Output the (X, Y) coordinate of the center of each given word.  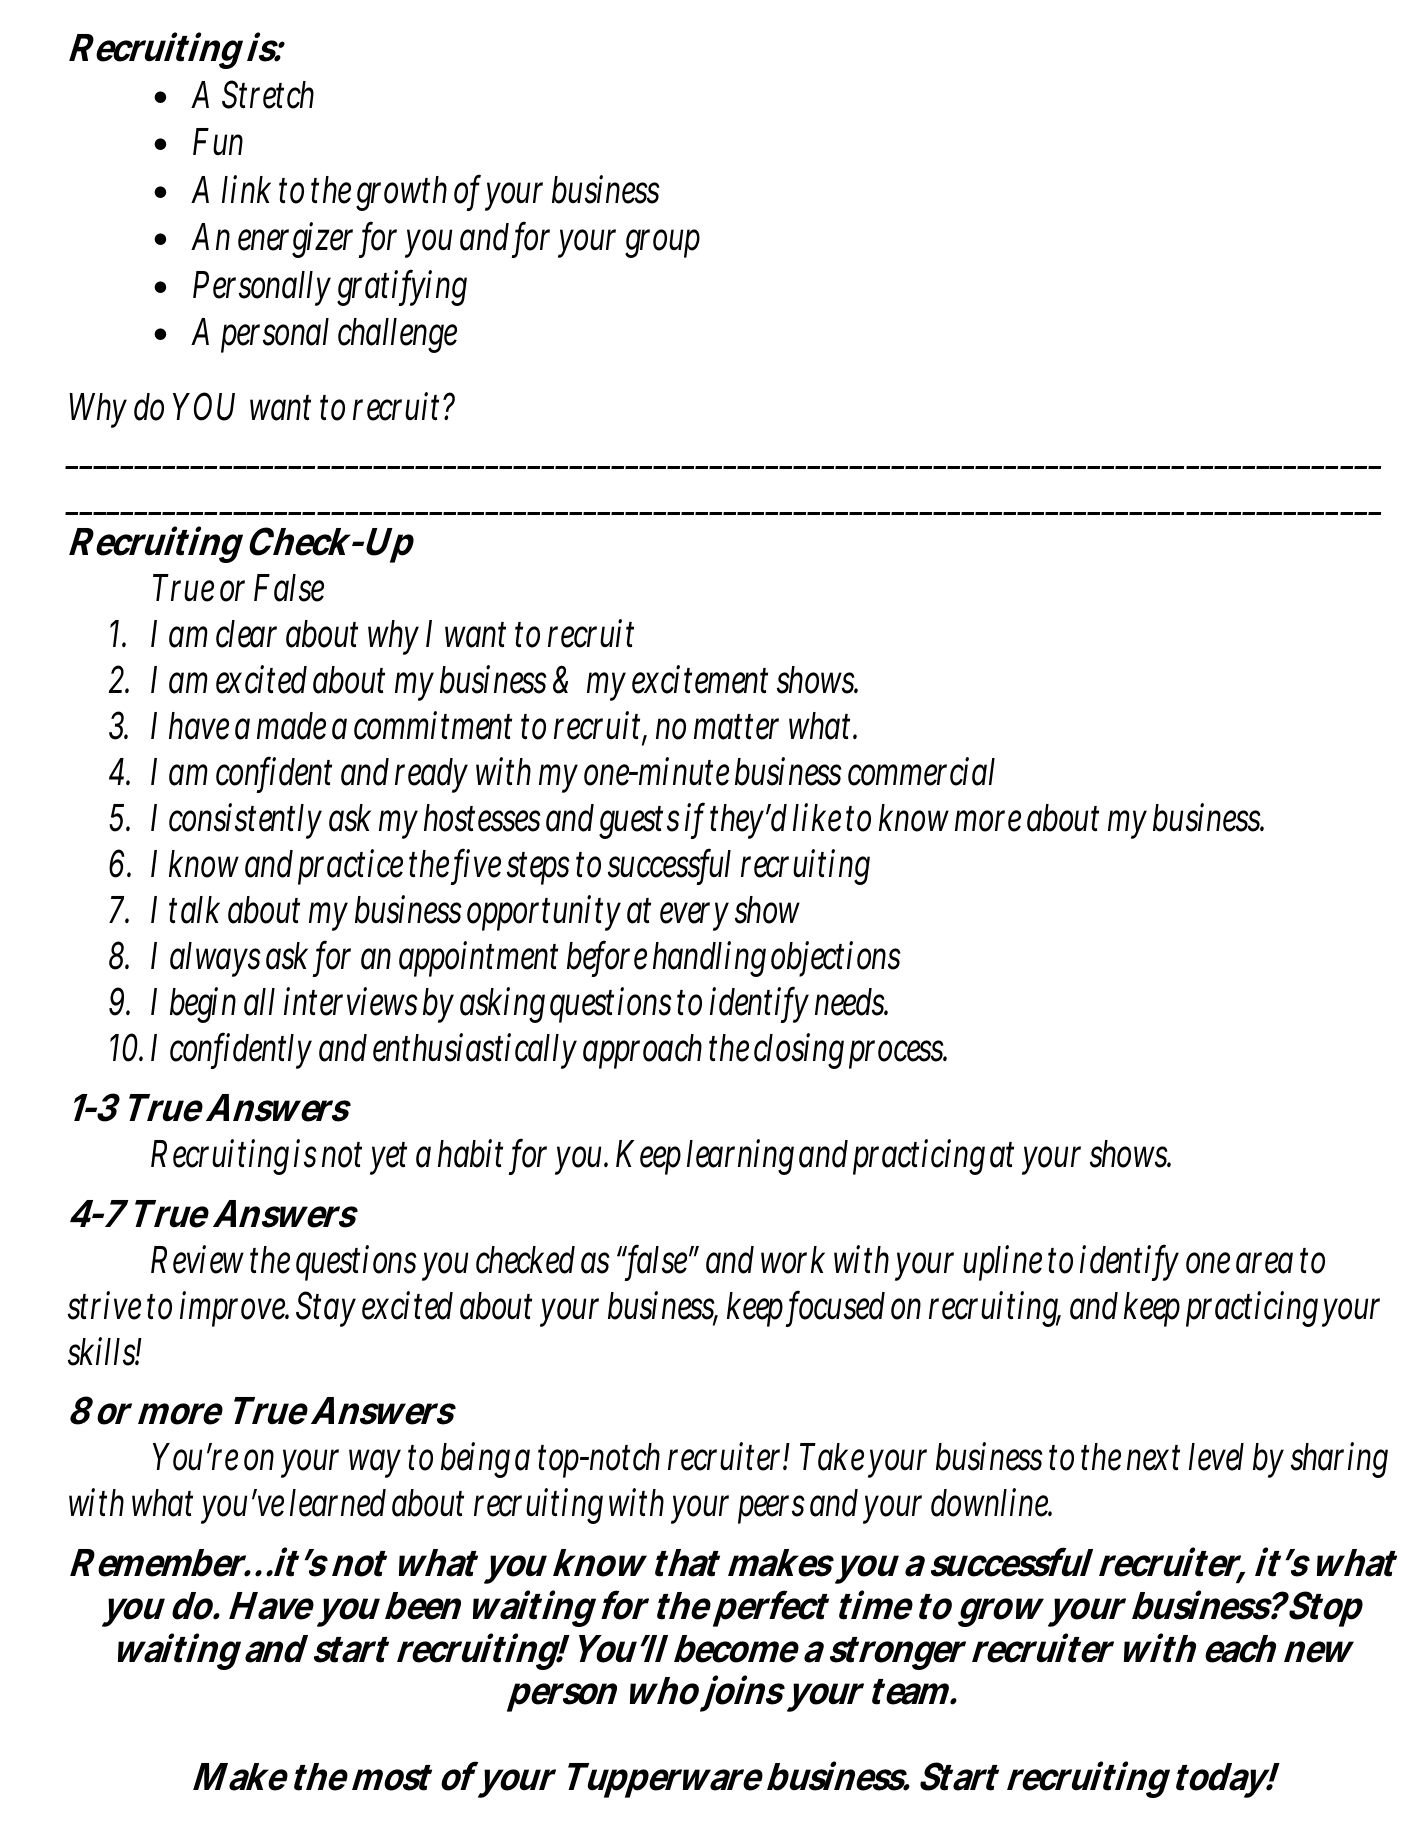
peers (771, 1510)
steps (538, 868)
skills (105, 1351)
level (1216, 1457)
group (662, 243)
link (246, 189)
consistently (245, 821)
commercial (921, 771)
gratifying (402, 287)
